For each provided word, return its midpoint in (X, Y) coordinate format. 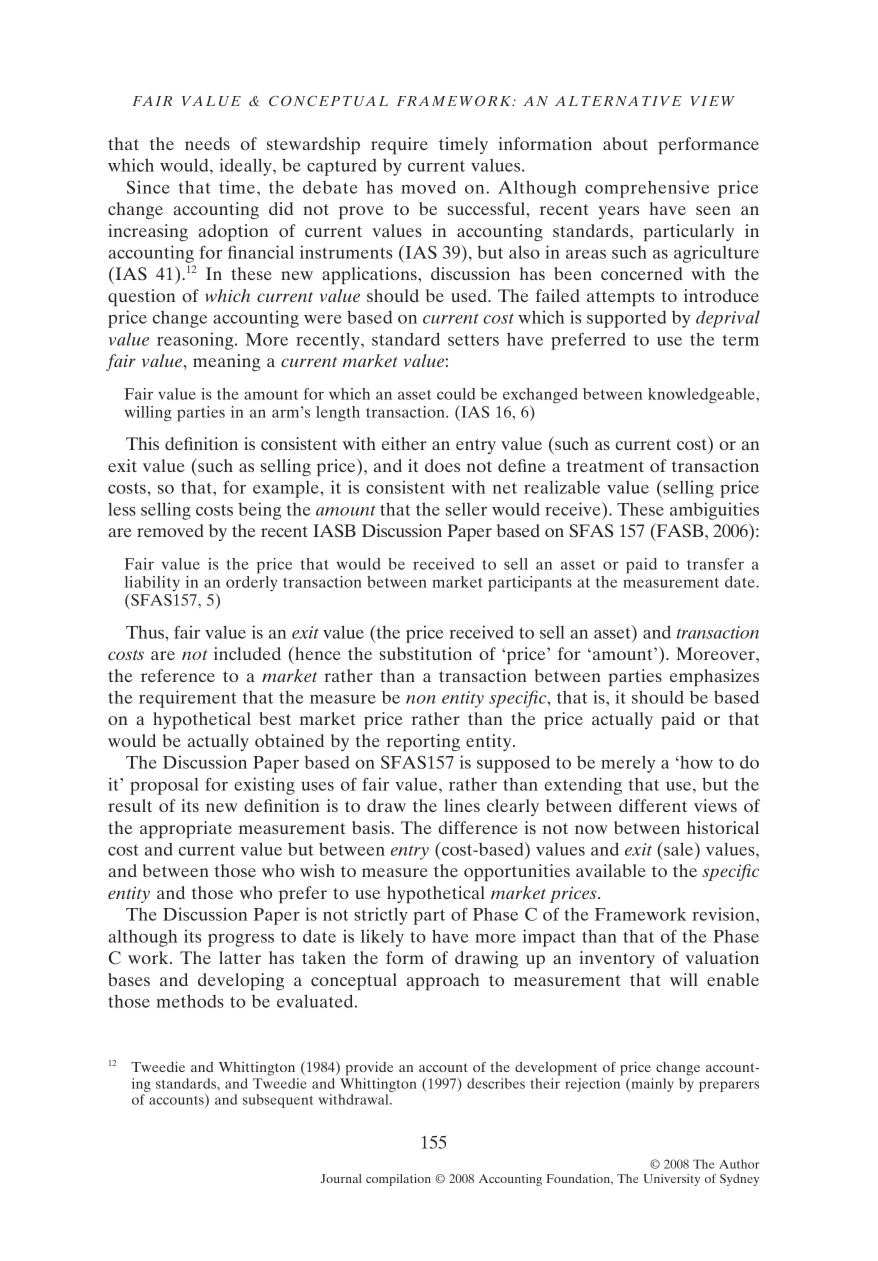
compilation (398, 1180)
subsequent (278, 1101)
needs (207, 143)
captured (342, 167)
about (625, 143)
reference (178, 675)
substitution (425, 653)
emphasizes (714, 678)
